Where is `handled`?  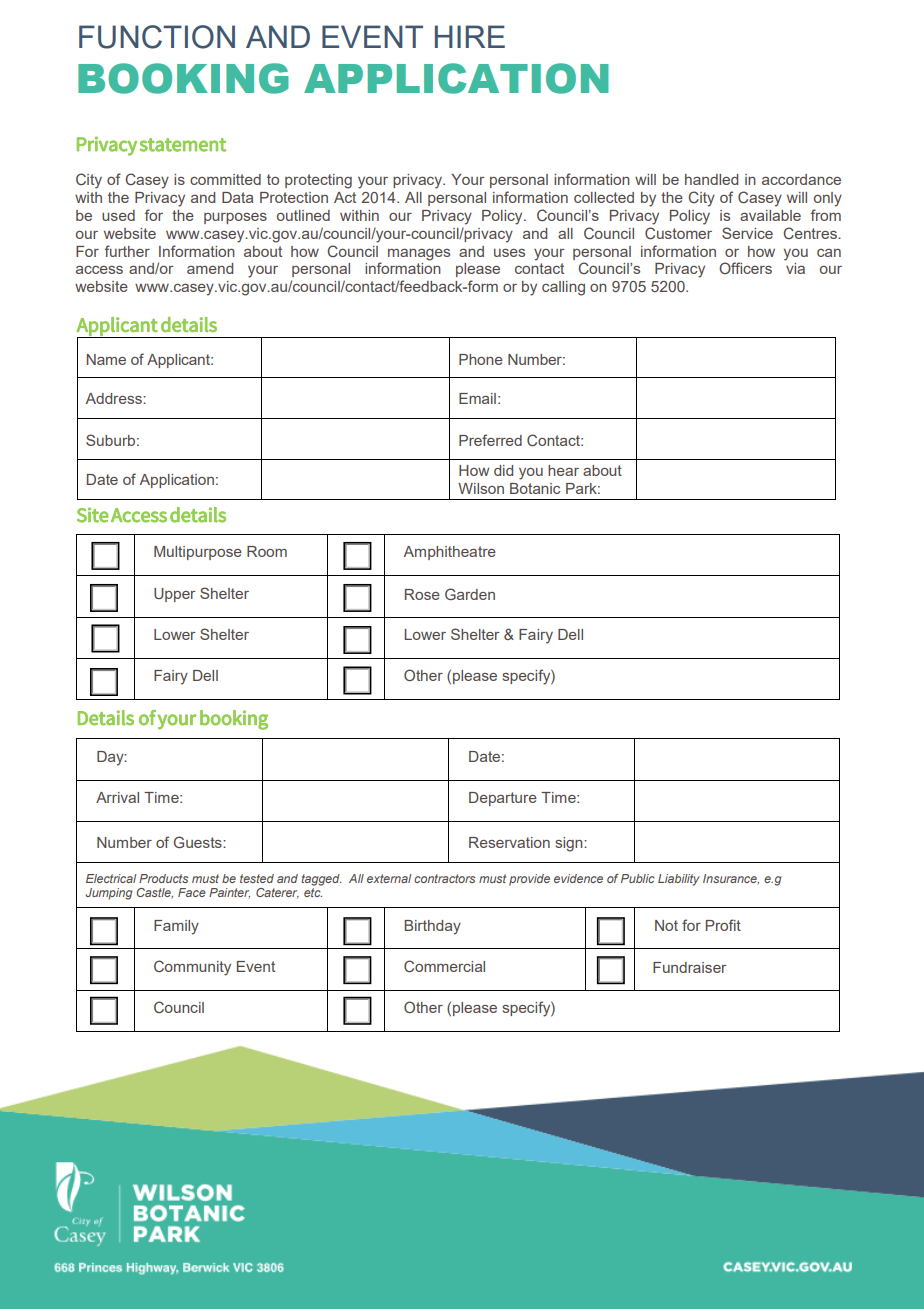
handled is located at coordinates (711, 179).
